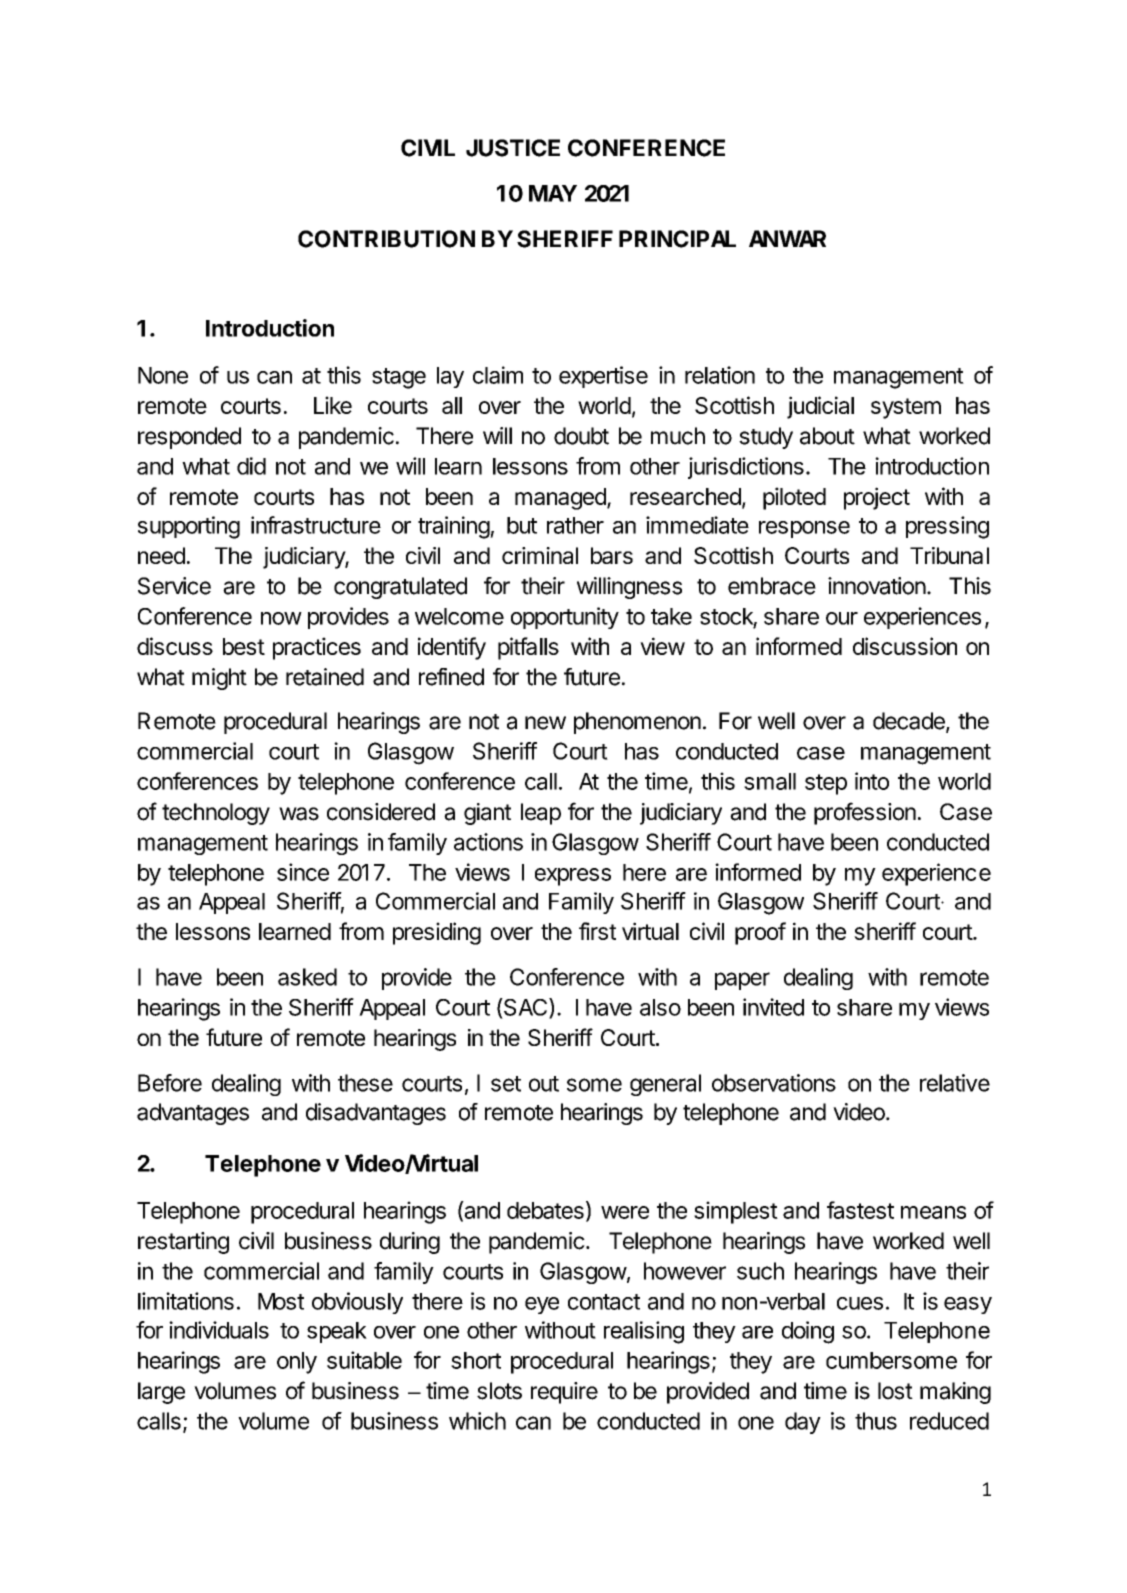  Describe the element at coordinates (251, 466) in the document. I see `did` at that location.
